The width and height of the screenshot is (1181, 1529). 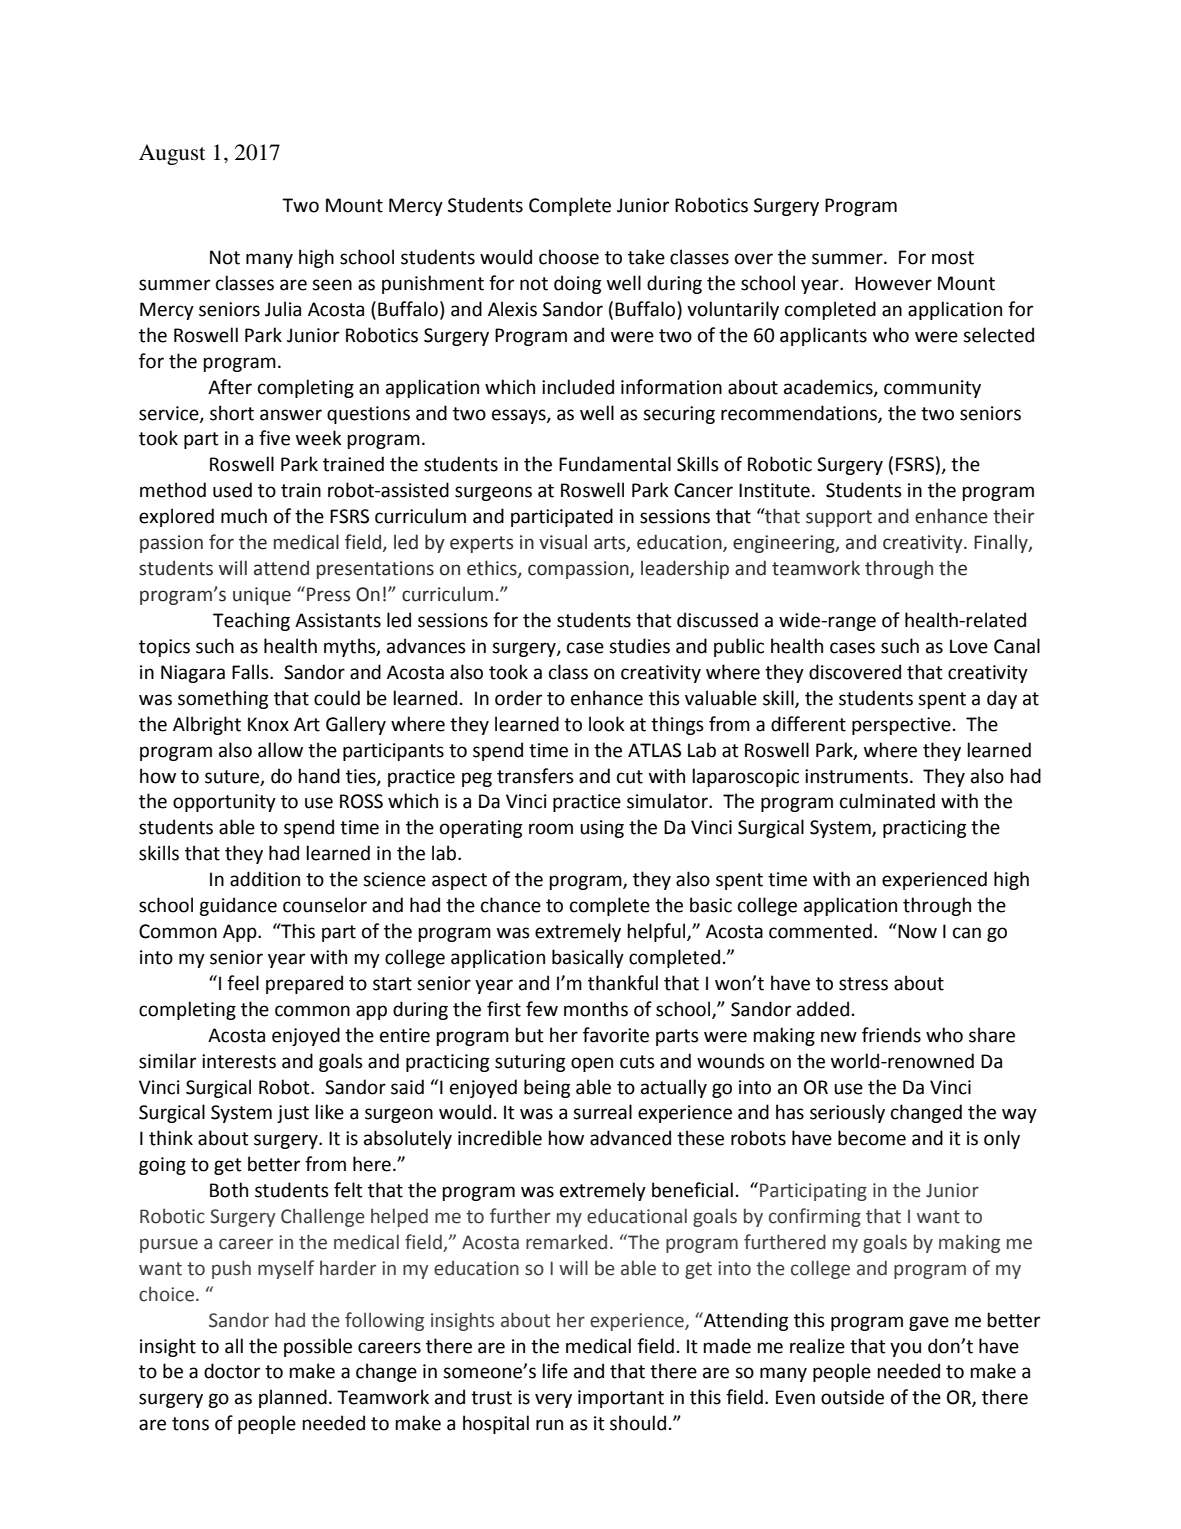 I want to click on August, so click(x=172, y=154).
